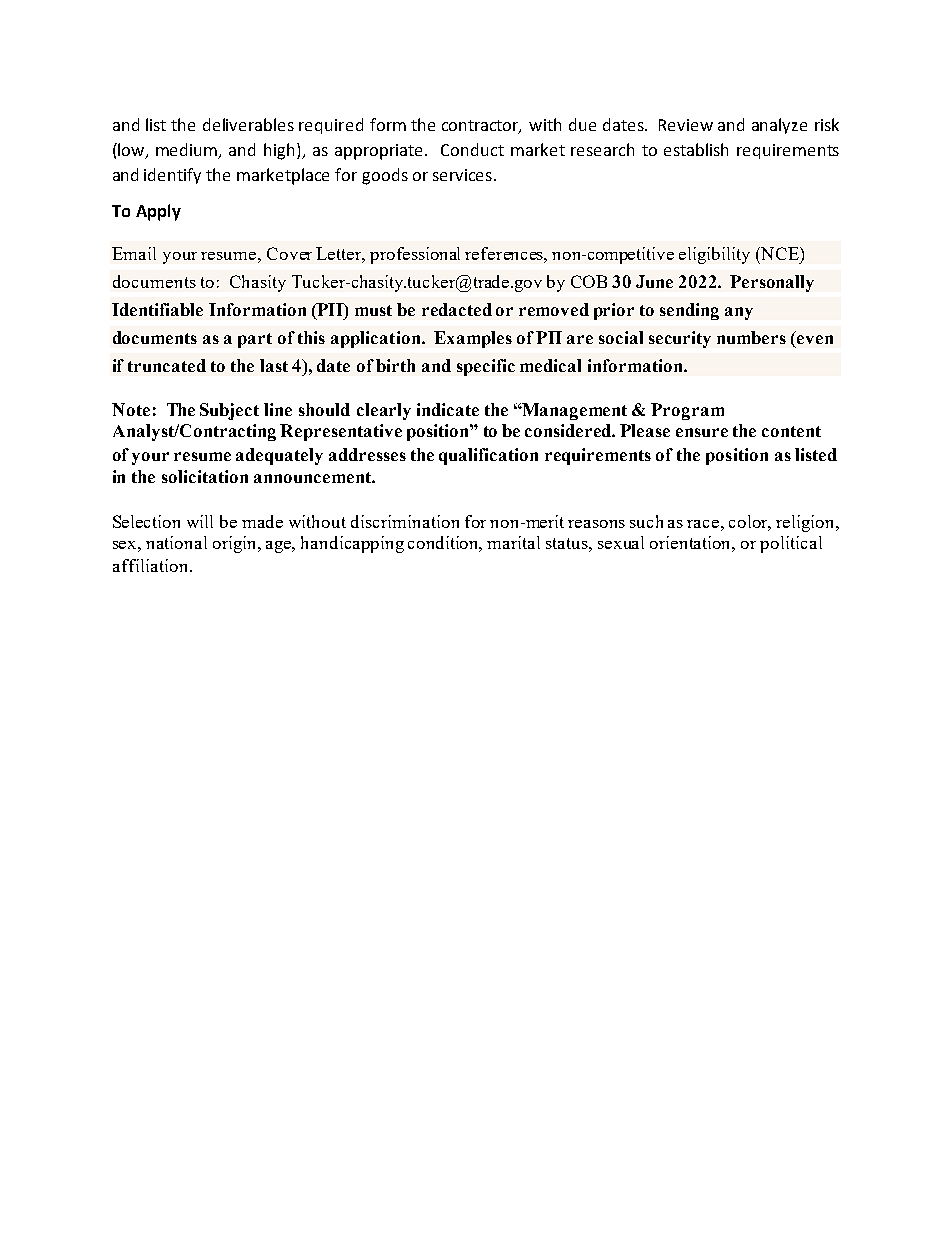 This page has width=952, height=1233. What do you see at coordinates (714, 255) in the page?
I see `eligibility` at bounding box center [714, 255].
